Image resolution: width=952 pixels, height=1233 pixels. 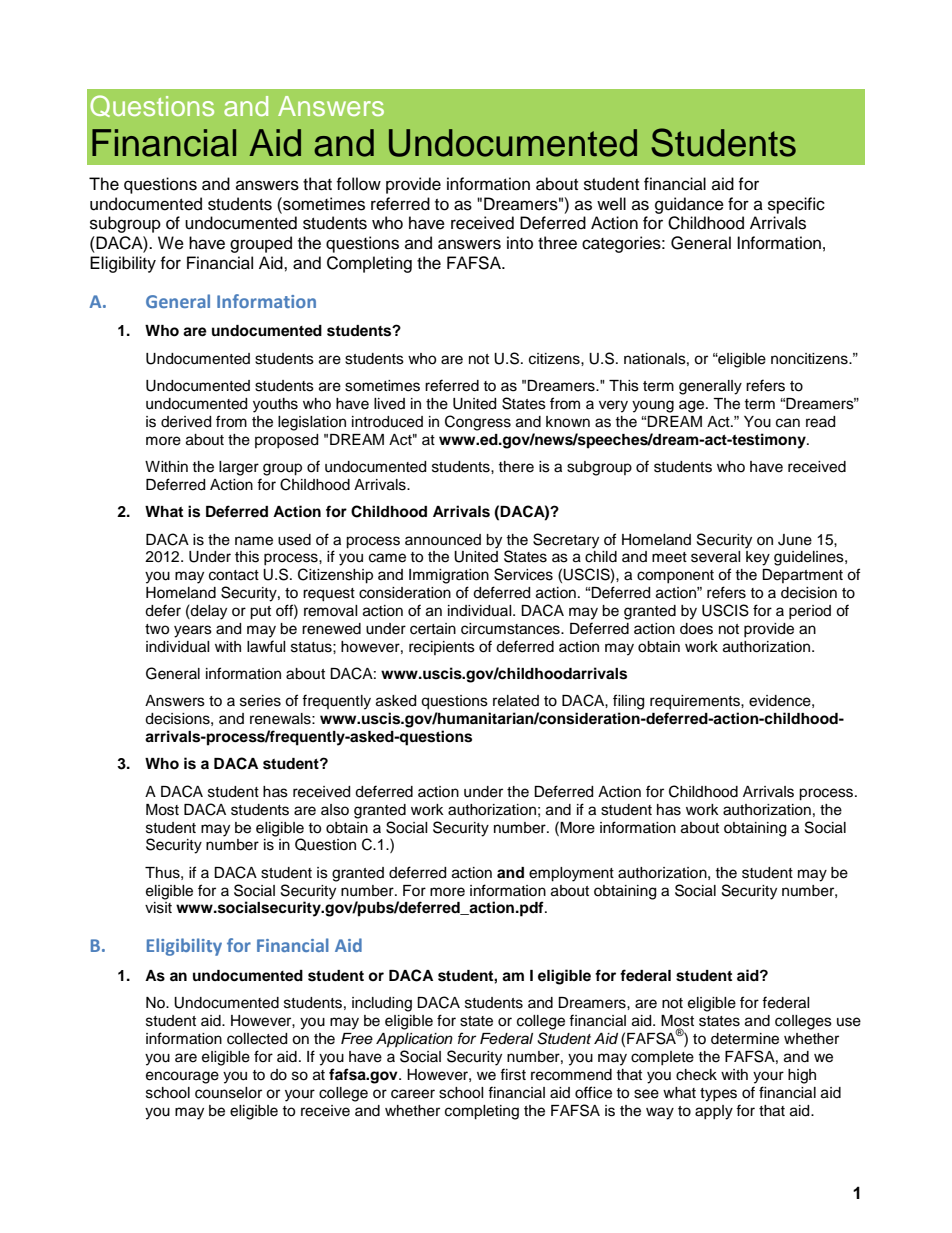 What do you see at coordinates (266, 646) in the screenshot?
I see `lawful` at bounding box center [266, 646].
